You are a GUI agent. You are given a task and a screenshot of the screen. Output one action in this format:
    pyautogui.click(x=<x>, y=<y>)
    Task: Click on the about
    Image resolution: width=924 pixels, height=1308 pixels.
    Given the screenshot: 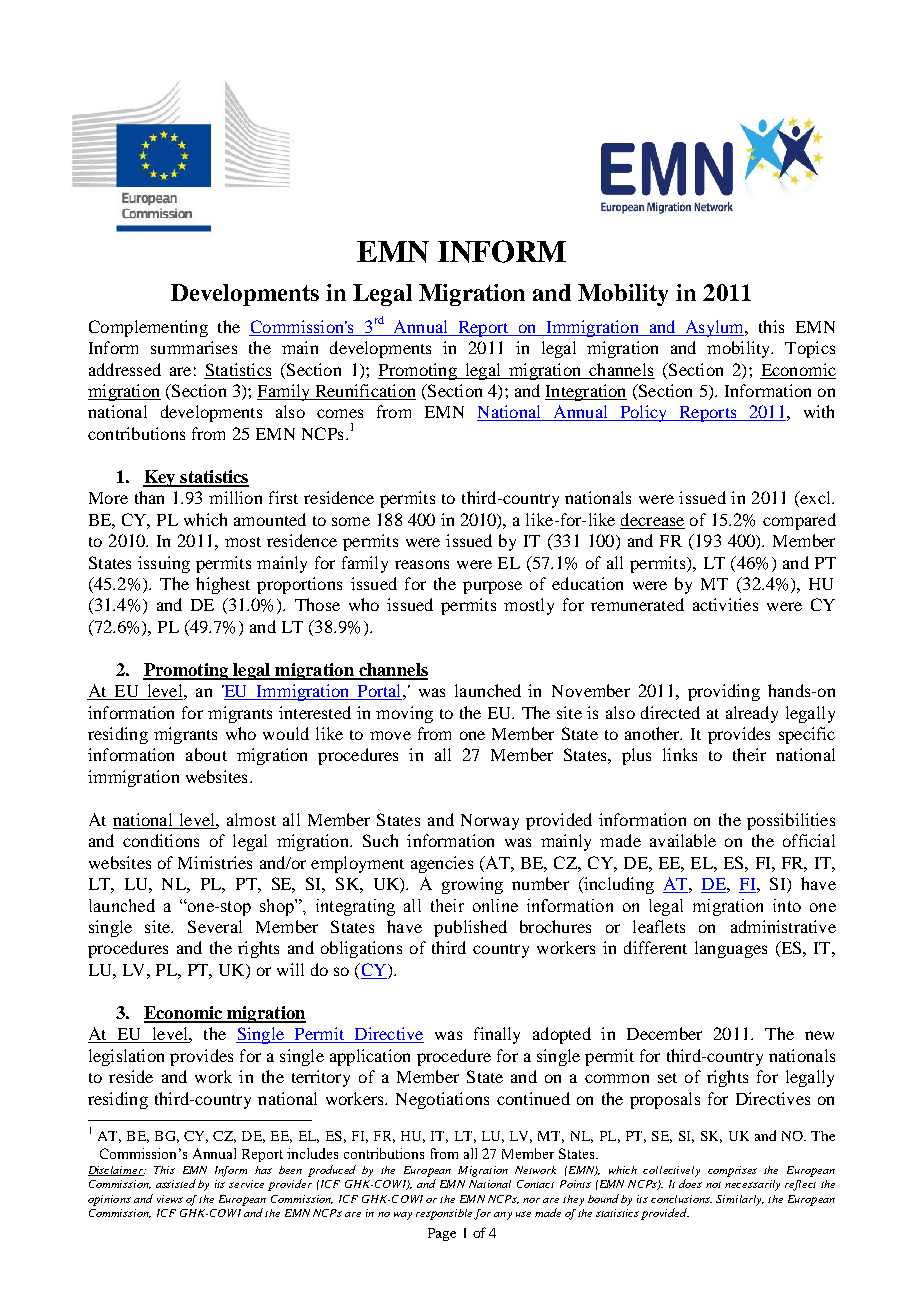 What is the action you would take?
    pyautogui.click(x=206, y=754)
